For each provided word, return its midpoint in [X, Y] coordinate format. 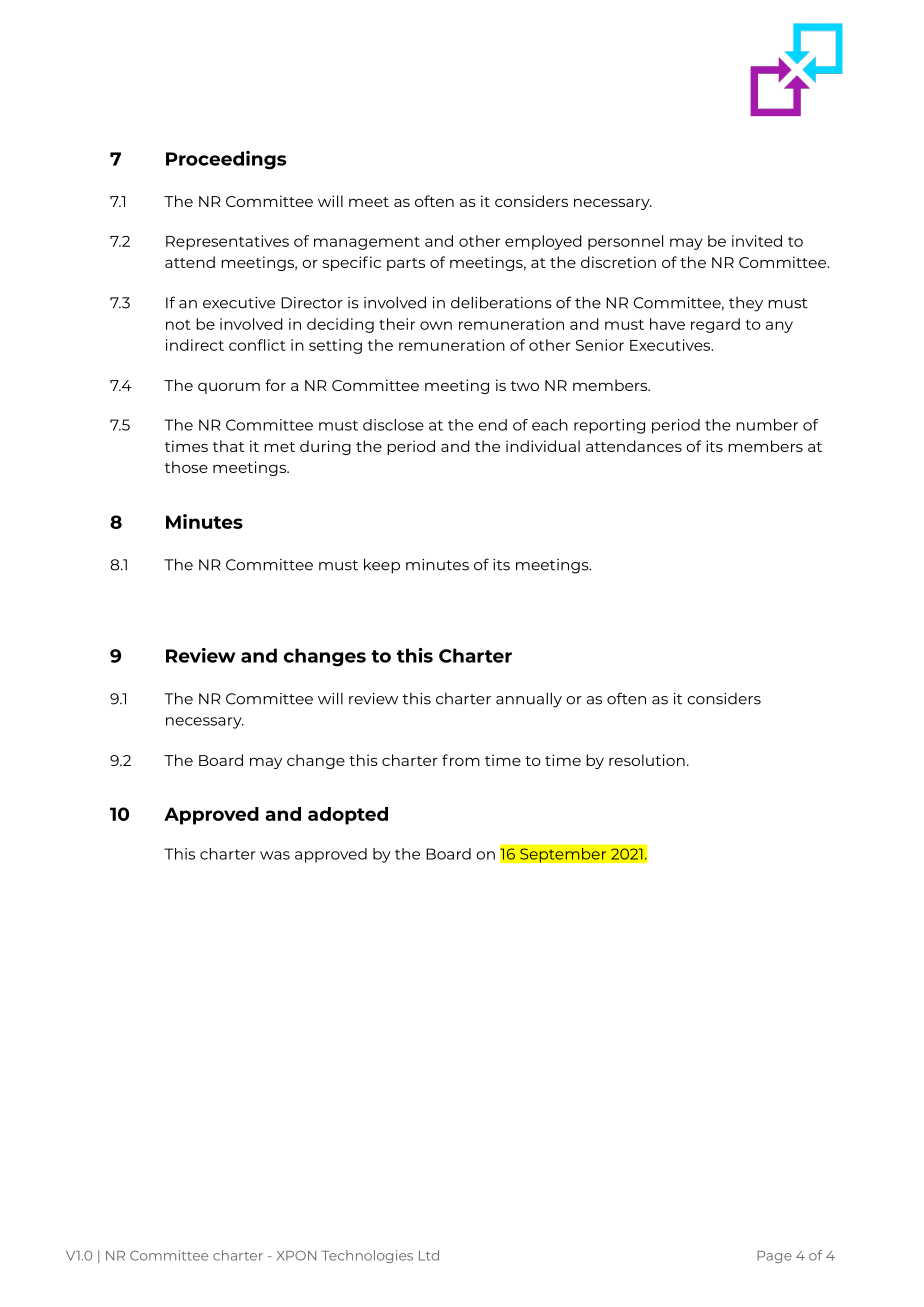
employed [543, 242]
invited [757, 241]
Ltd [429, 1255]
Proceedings [226, 160]
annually [529, 700]
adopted [348, 816]
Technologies [367, 1256]
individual [543, 446]
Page [774, 1257]
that [228, 446]
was [275, 855]
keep [382, 566]
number [767, 425]
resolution [647, 760]
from [461, 760]
